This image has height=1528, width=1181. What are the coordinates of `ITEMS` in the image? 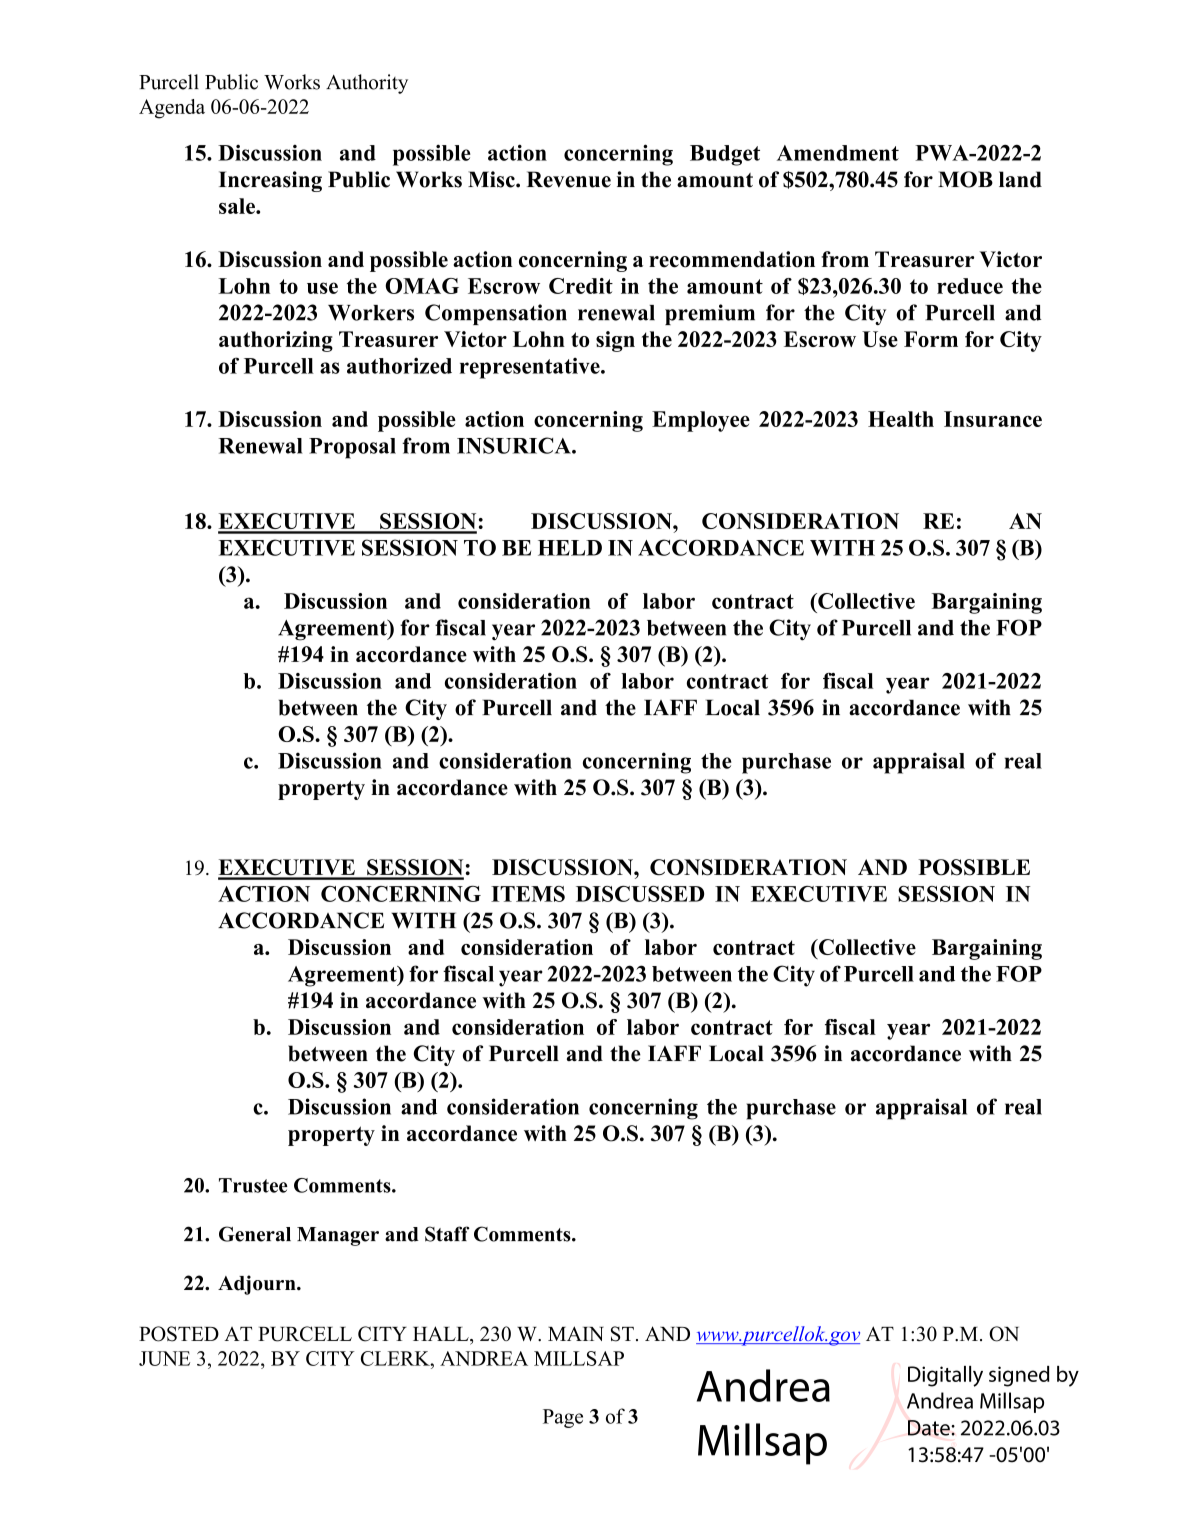 It's located at (528, 894).
